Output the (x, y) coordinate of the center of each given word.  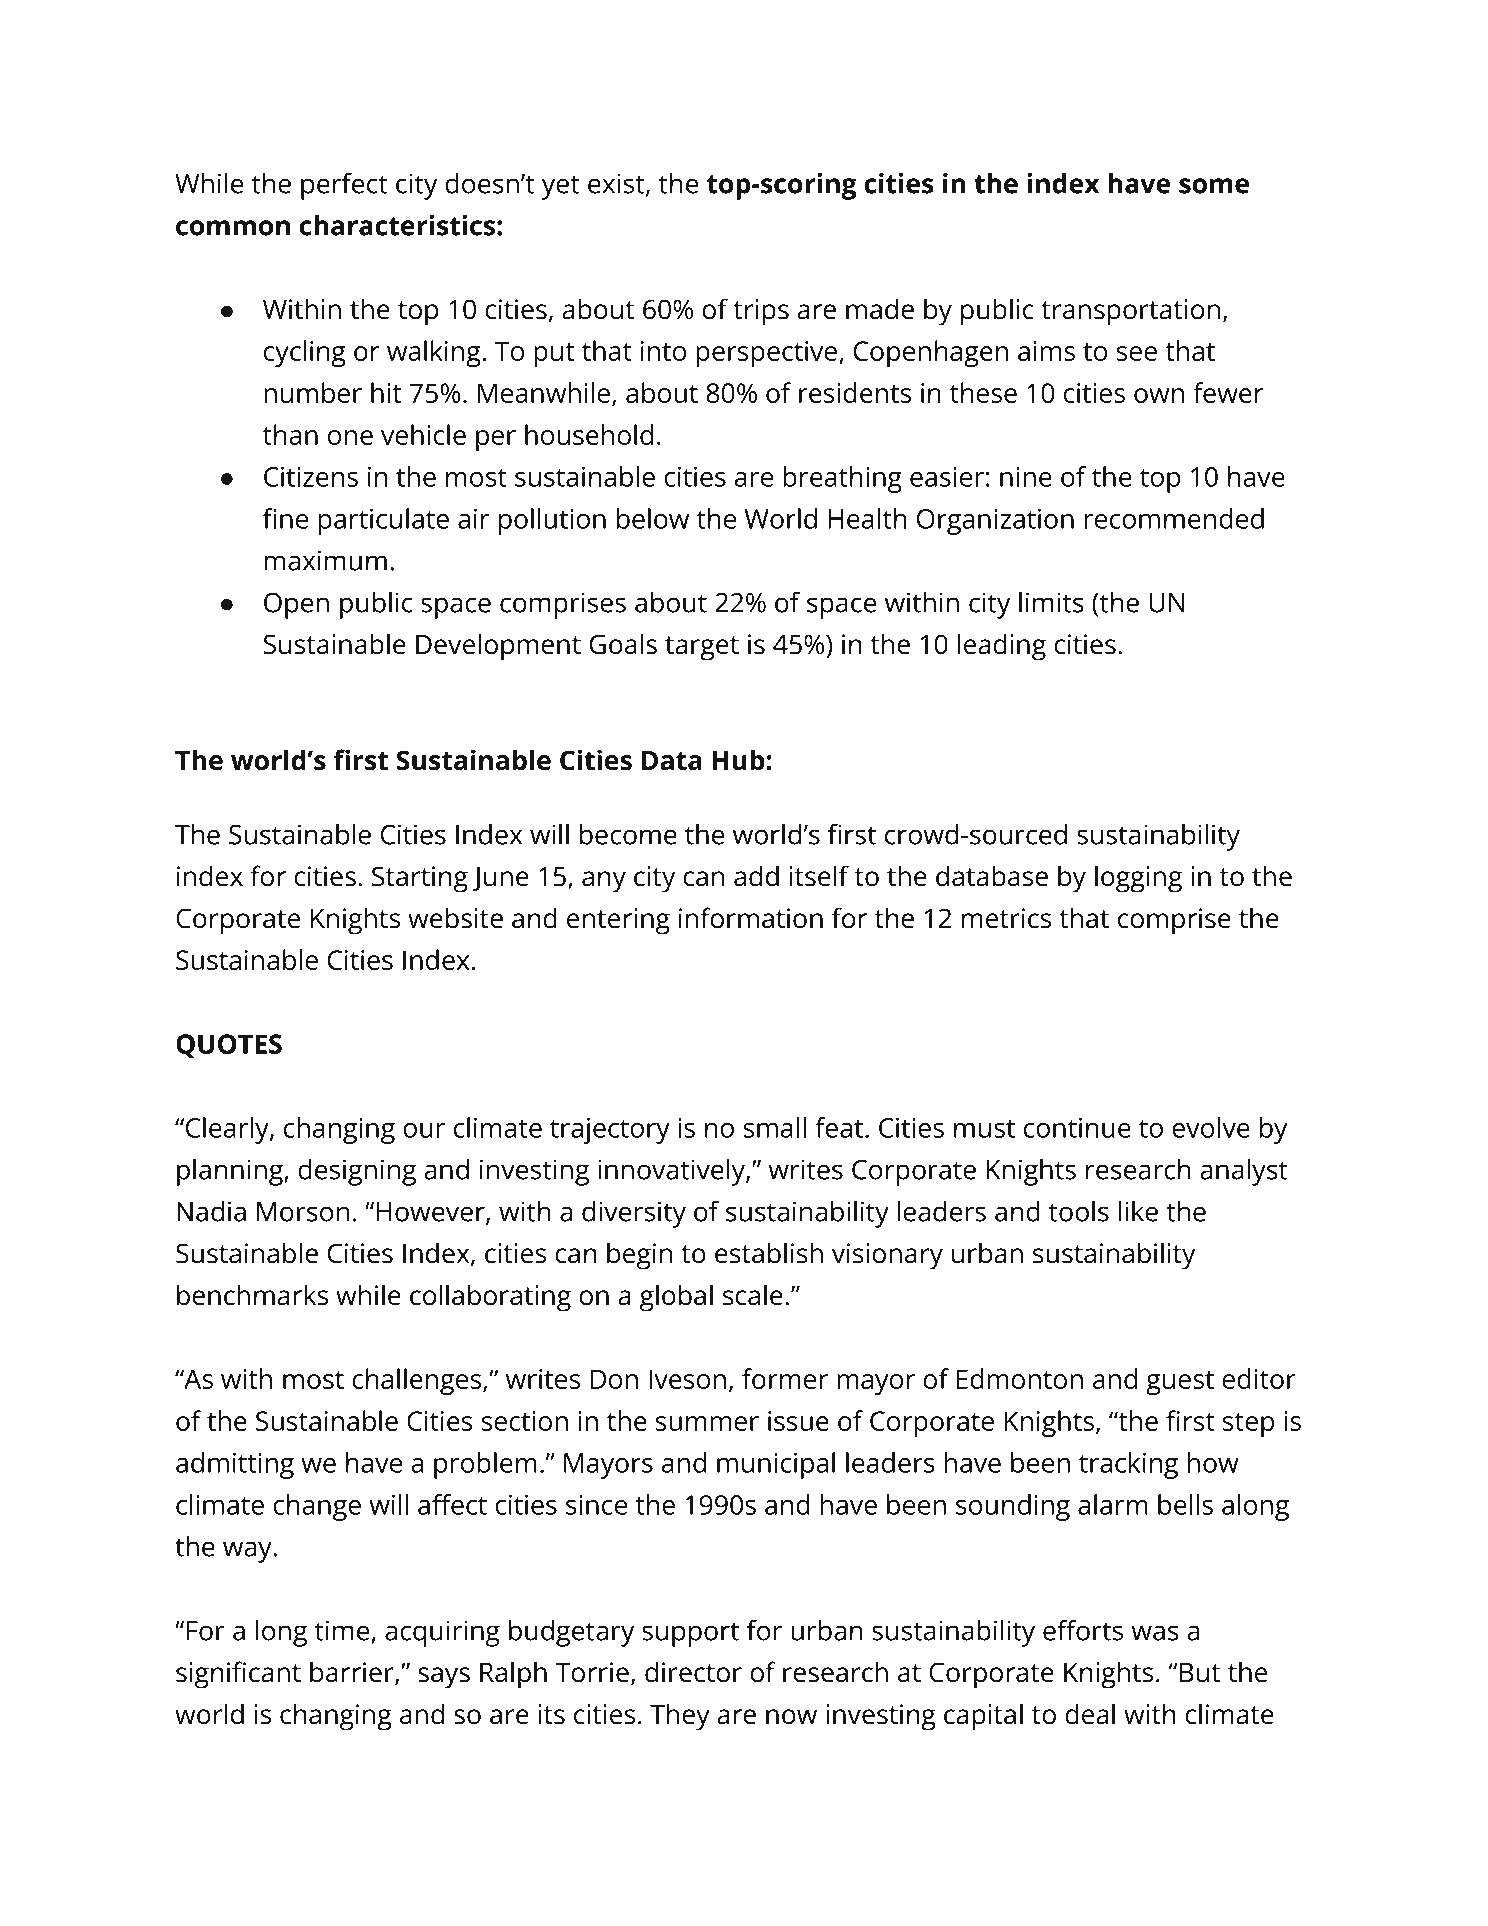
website (455, 918)
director (693, 1672)
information (751, 918)
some (1214, 186)
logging (1138, 879)
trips (761, 312)
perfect (344, 186)
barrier (353, 1673)
